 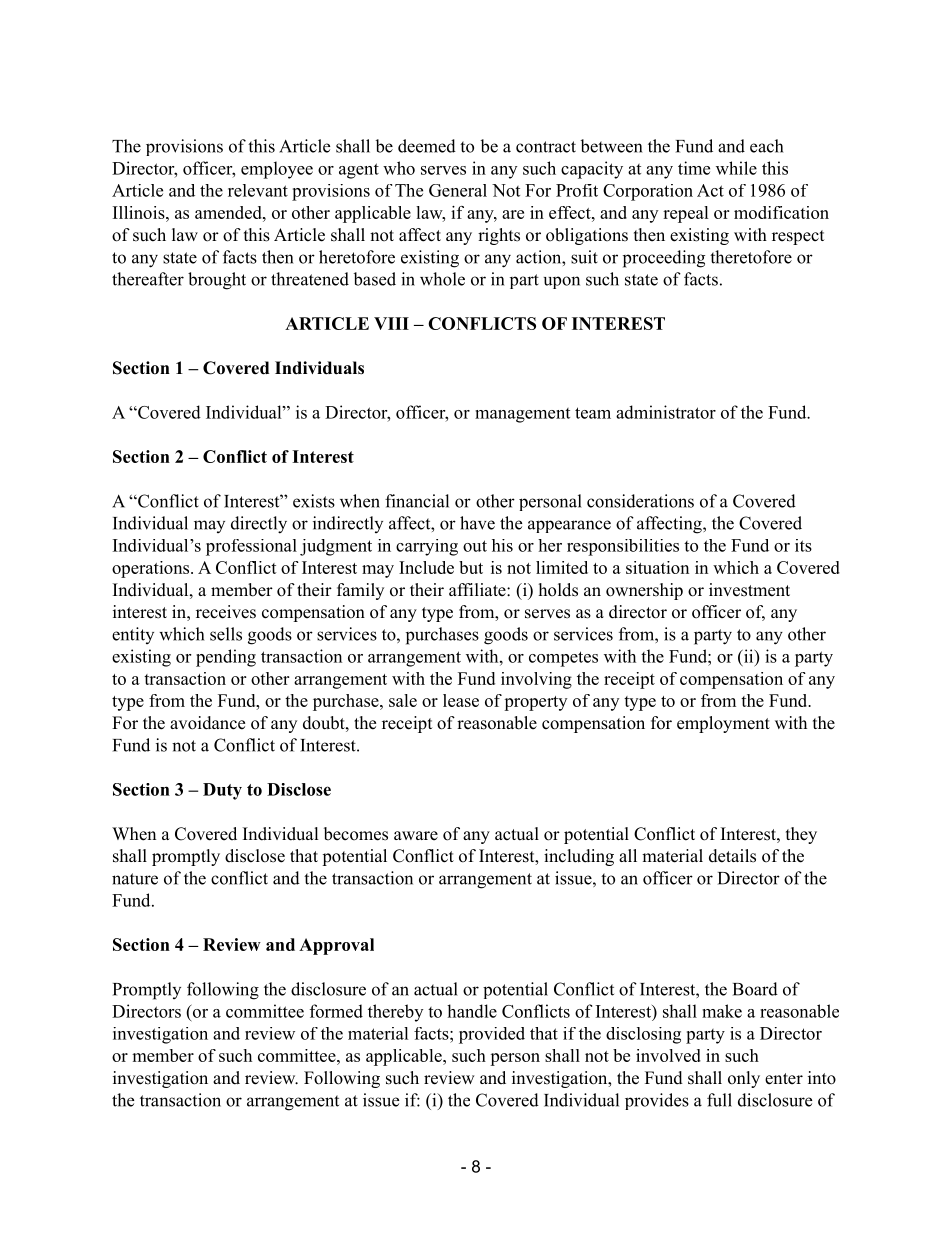 I want to click on aware, so click(x=416, y=836).
